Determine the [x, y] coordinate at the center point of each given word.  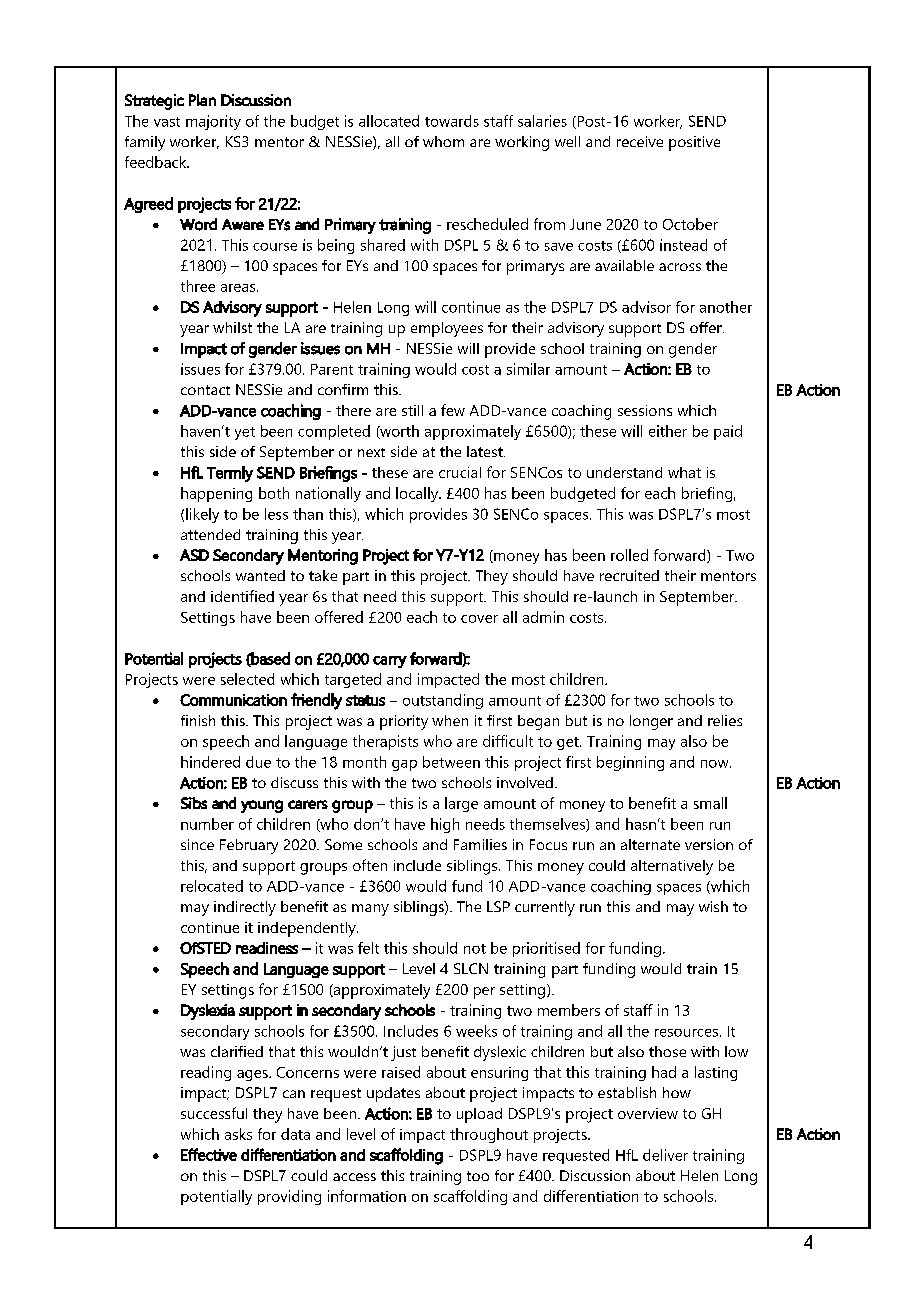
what [684, 472]
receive [640, 141]
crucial [460, 472]
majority [213, 122]
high [445, 825]
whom [443, 141]
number [207, 824]
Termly [230, 474]
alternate [650, 844]
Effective [209, 1154]
